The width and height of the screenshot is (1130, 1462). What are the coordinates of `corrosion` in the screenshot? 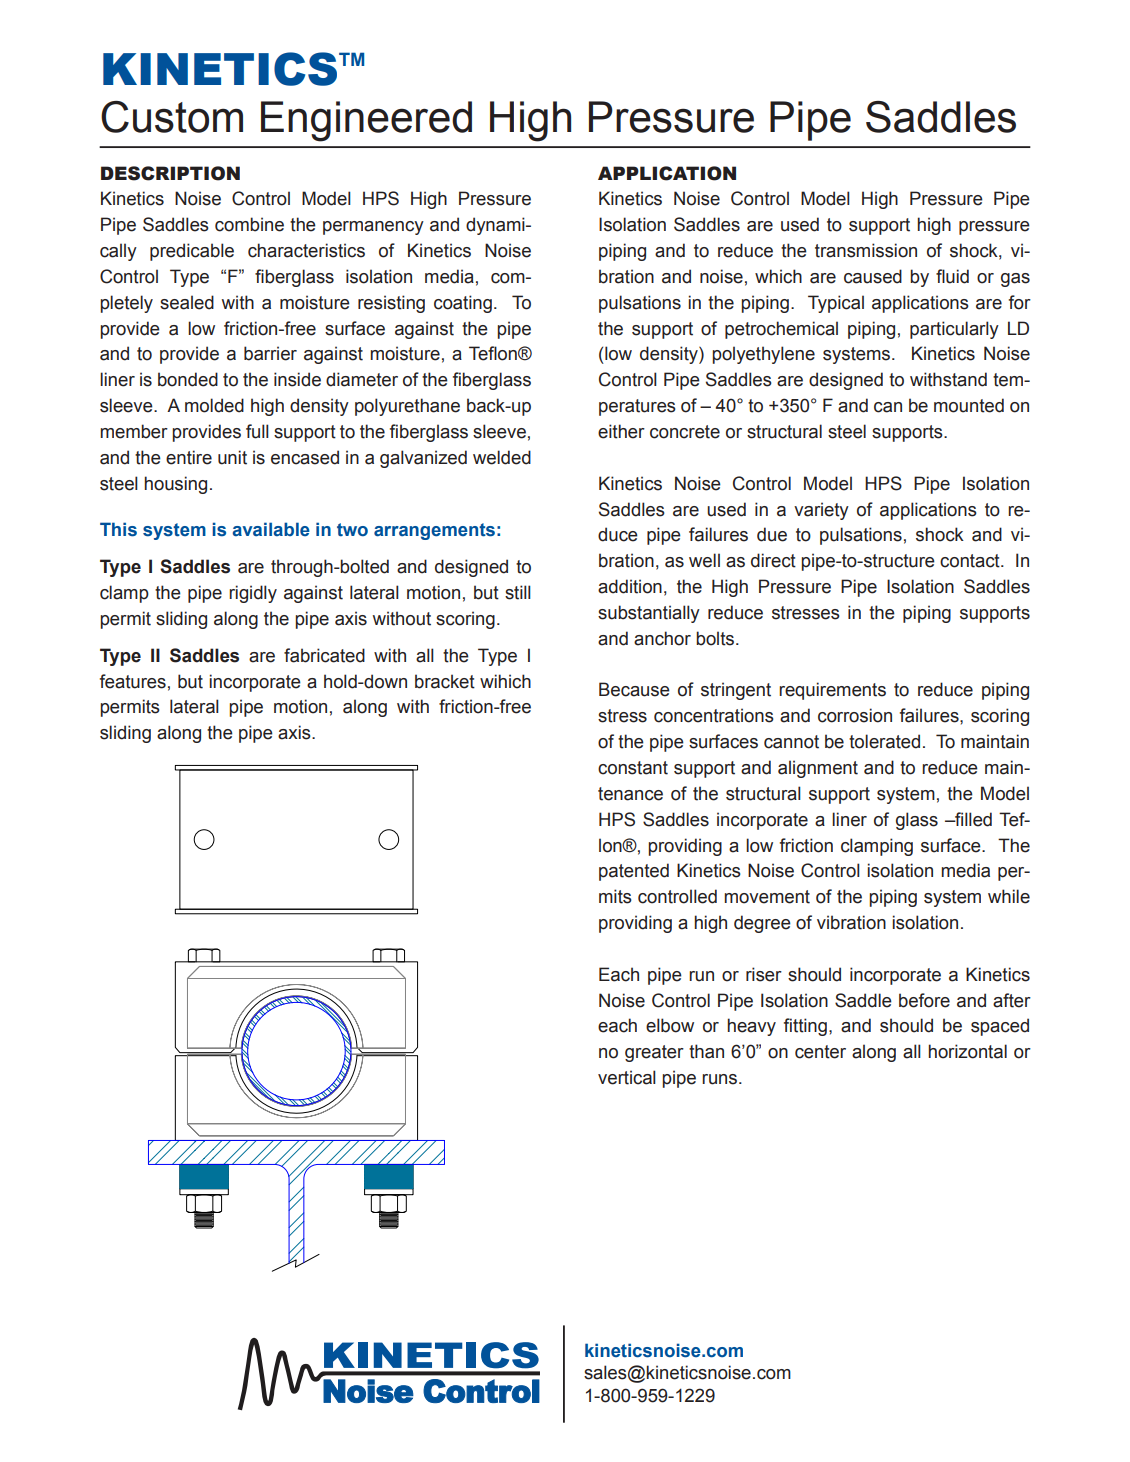 It's located at (855, 715).
